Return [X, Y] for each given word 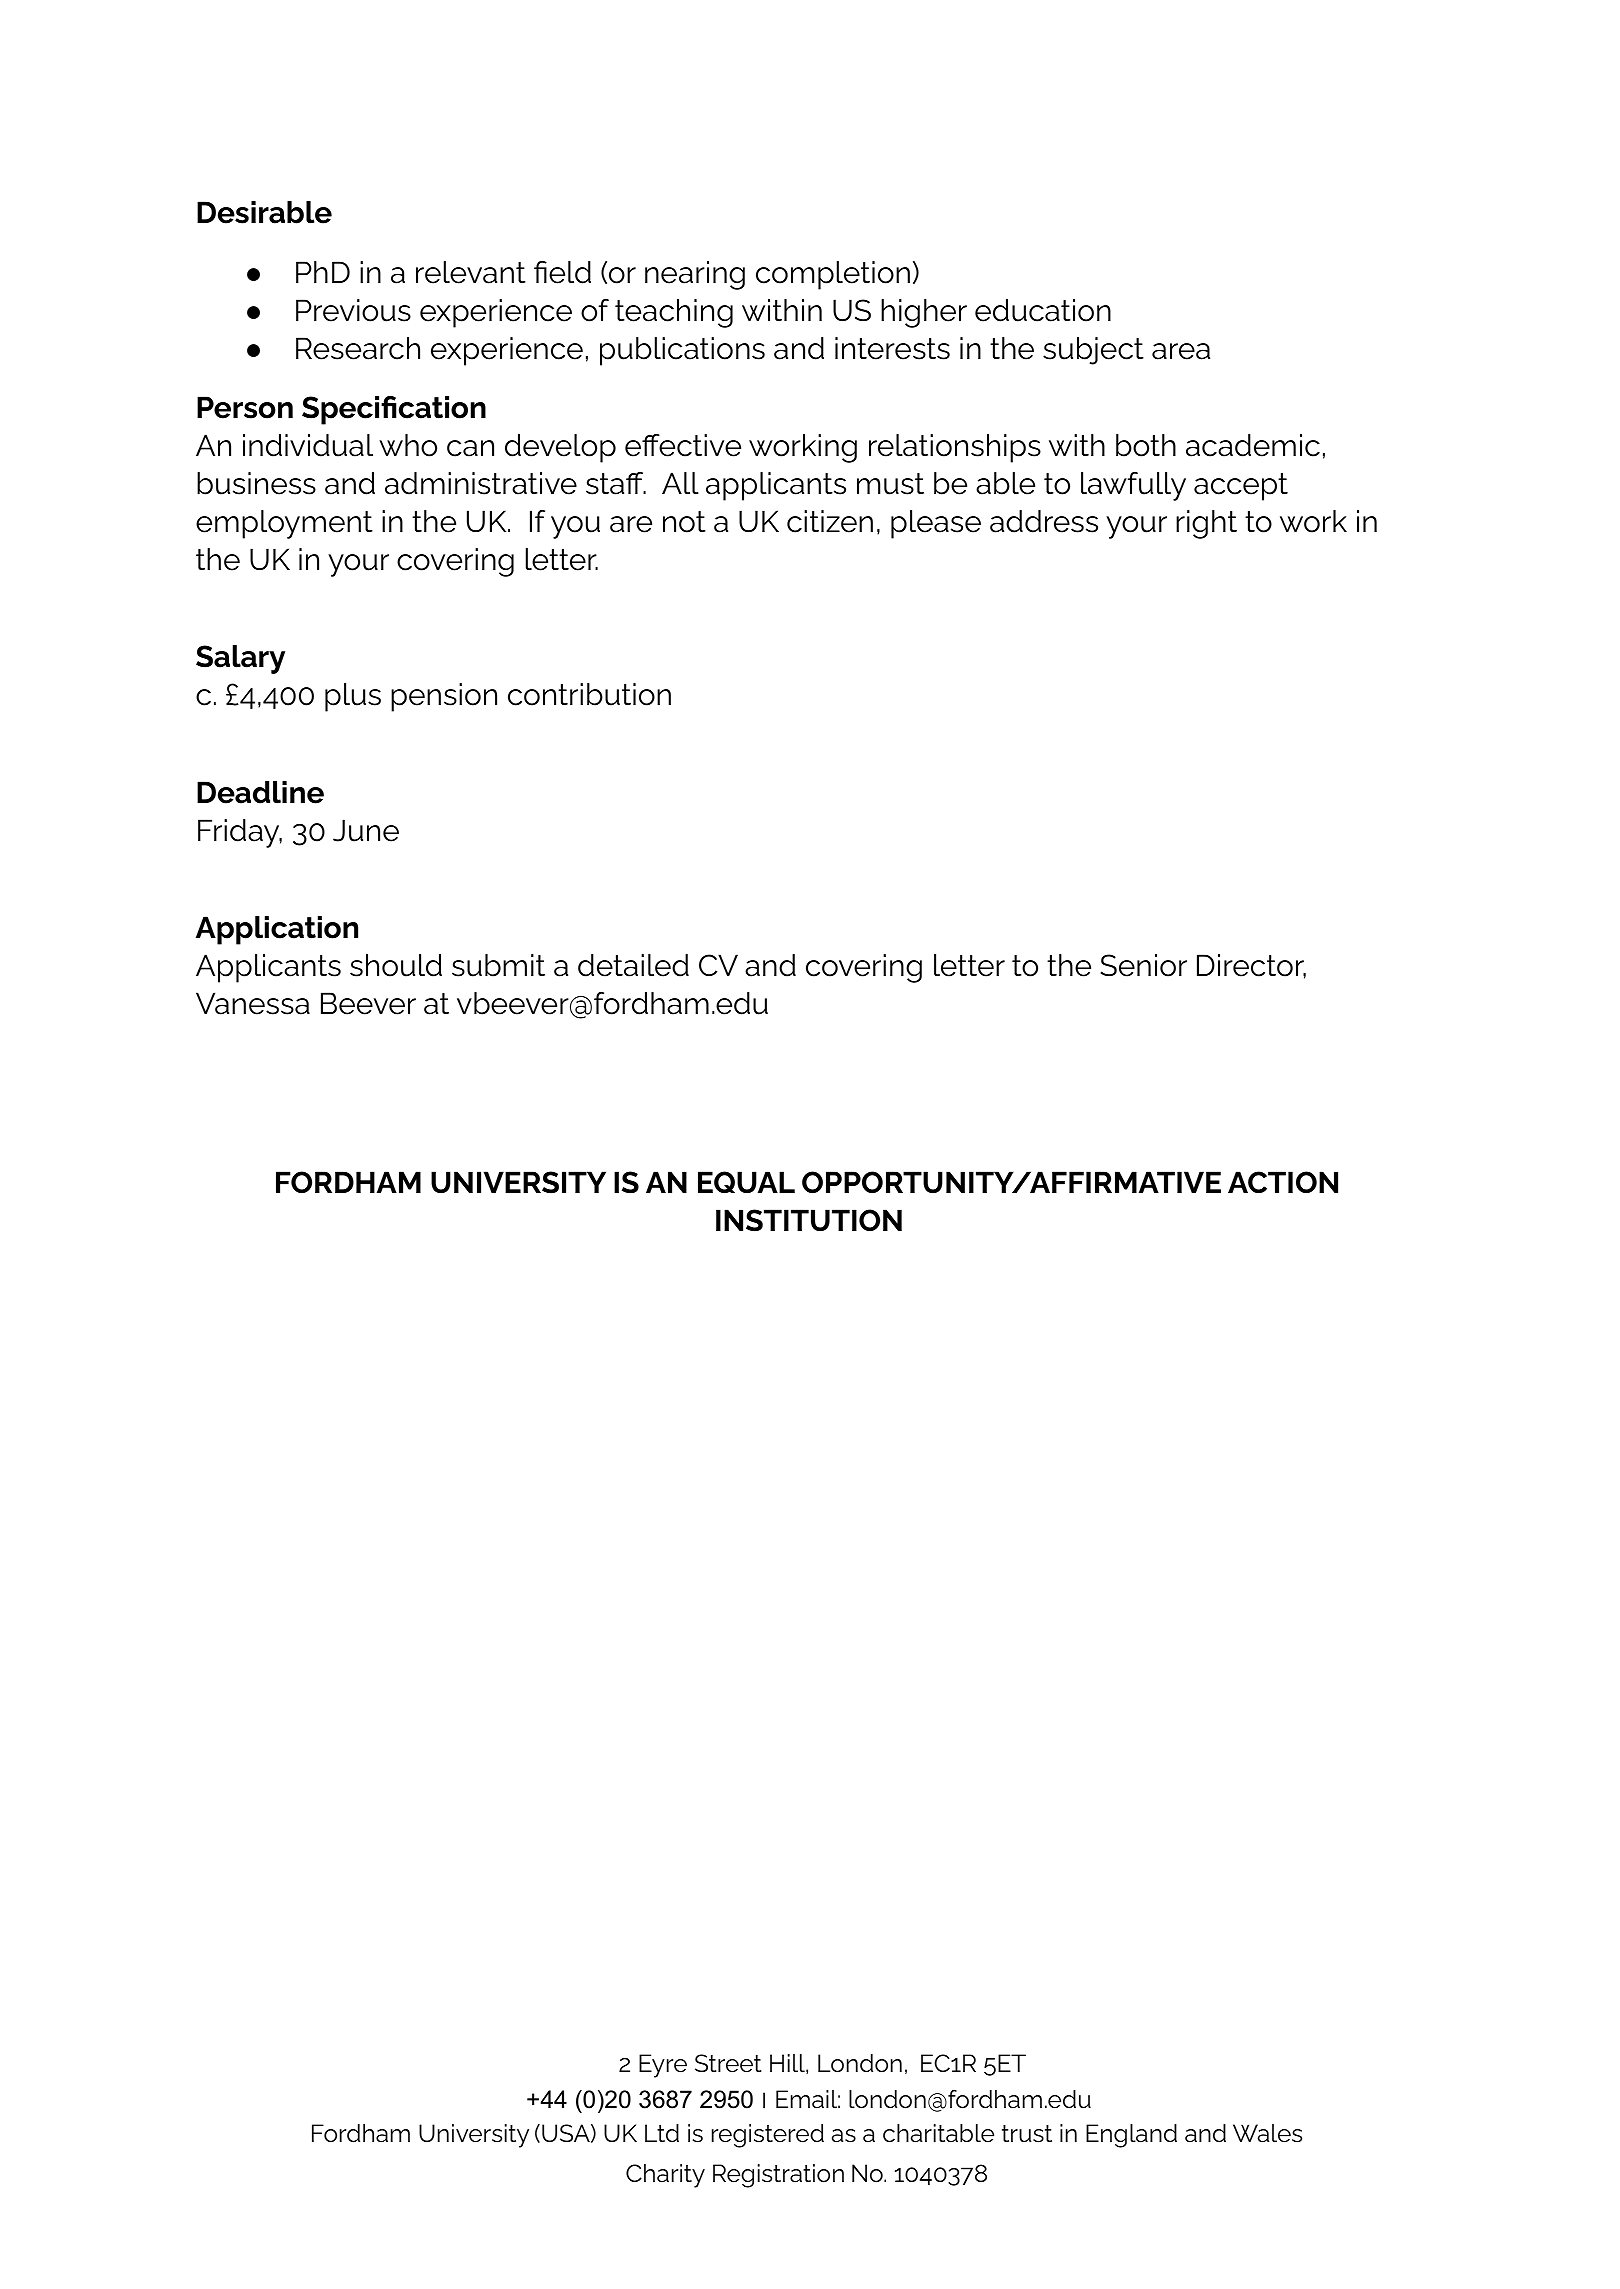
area [1181, 351]
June [366, 830]
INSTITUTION [809, 1220]
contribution [589, 694]
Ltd [662, 2133]
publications [682, 351]
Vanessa [253, 1003]
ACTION [1283, 1182]
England [1131, 2136]
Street [728, 2063]
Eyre [663, 2066]
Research [358, 348]
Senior [1144, 965]
